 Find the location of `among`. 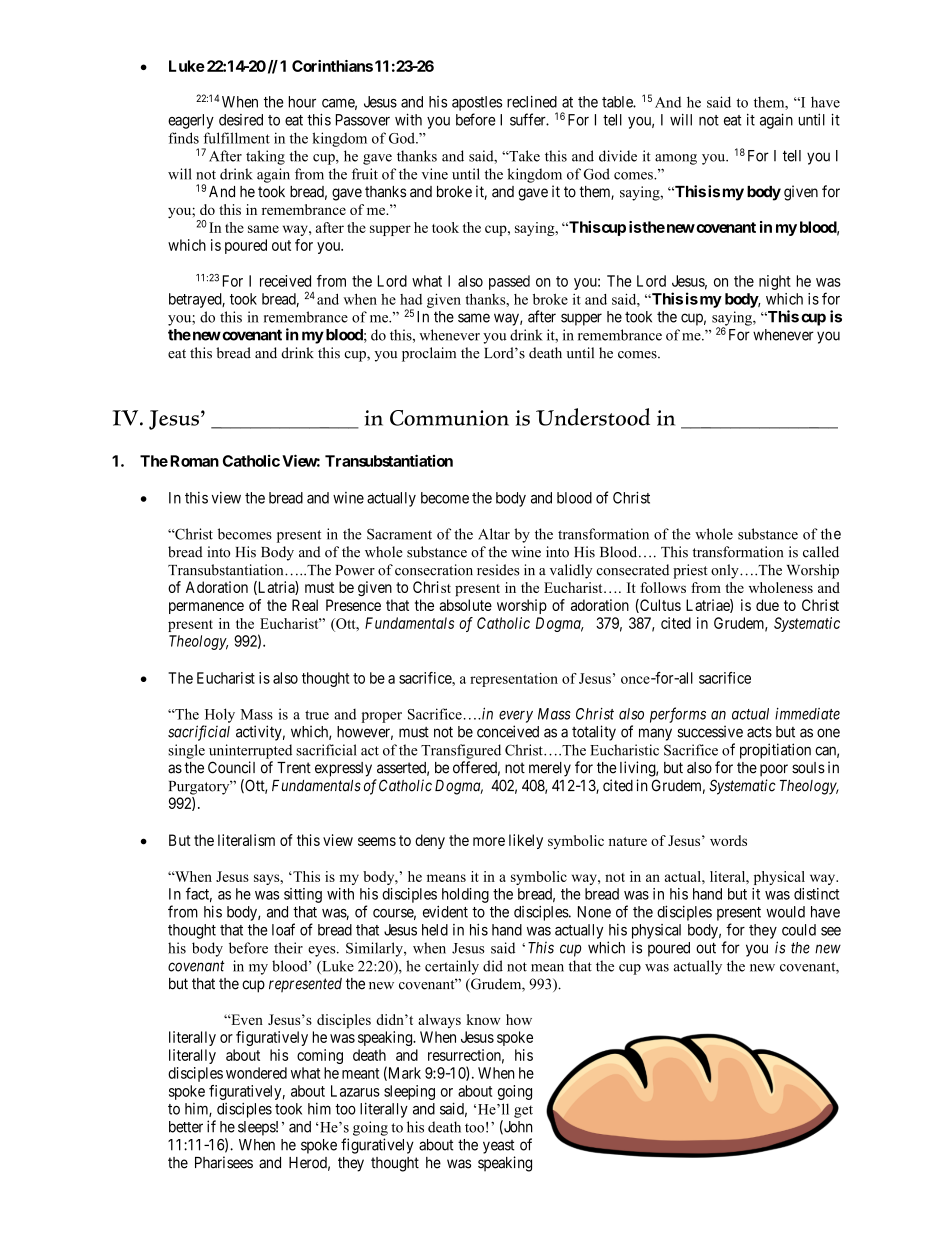

among is located at coordinates (676, 159).
